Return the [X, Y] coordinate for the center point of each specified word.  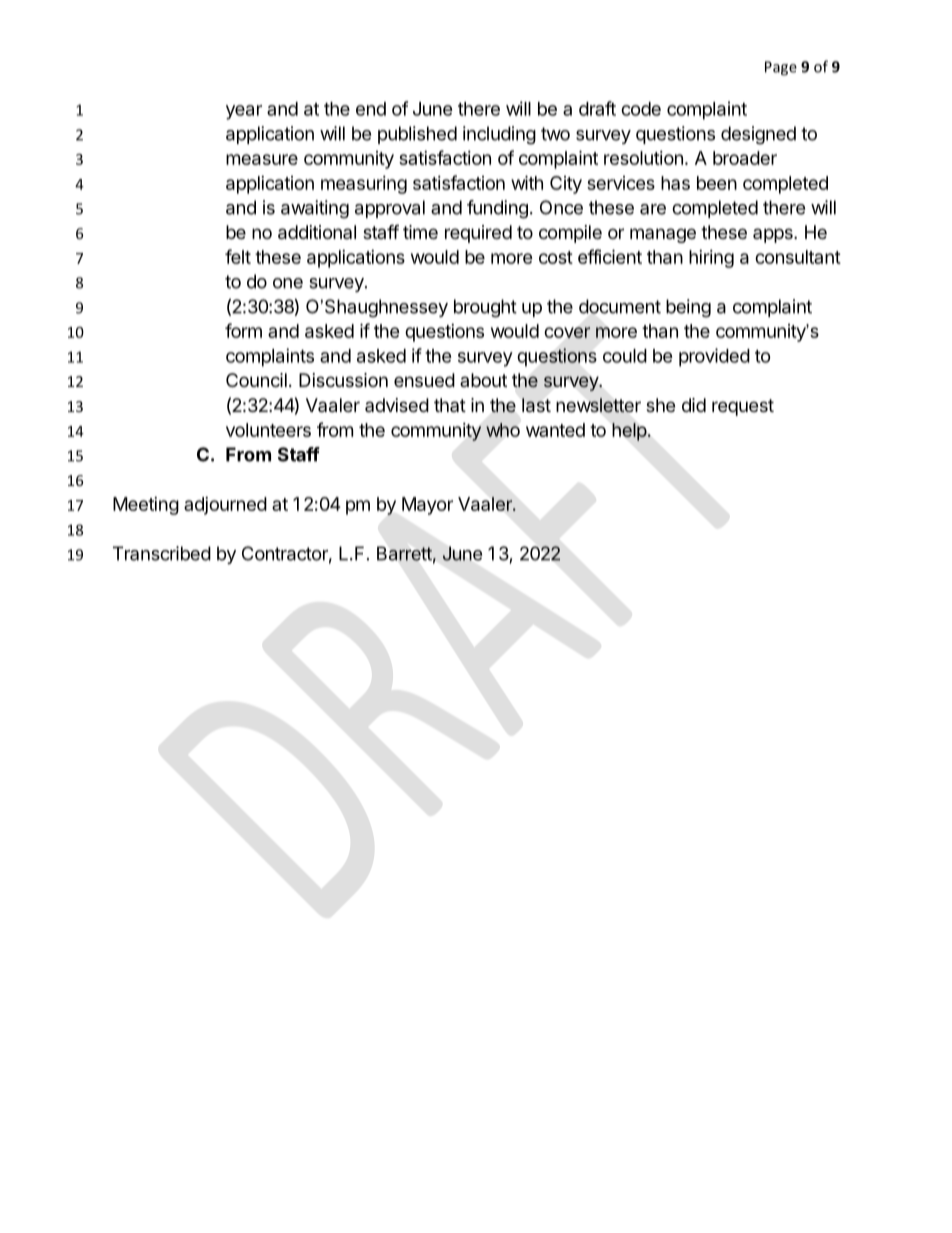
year [244, 112]
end [371, 109]
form [243, 330]
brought [485, 308]
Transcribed [162, 553]
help [629, 432]
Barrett [404, 553]
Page [781, 68]
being [688, 308]
